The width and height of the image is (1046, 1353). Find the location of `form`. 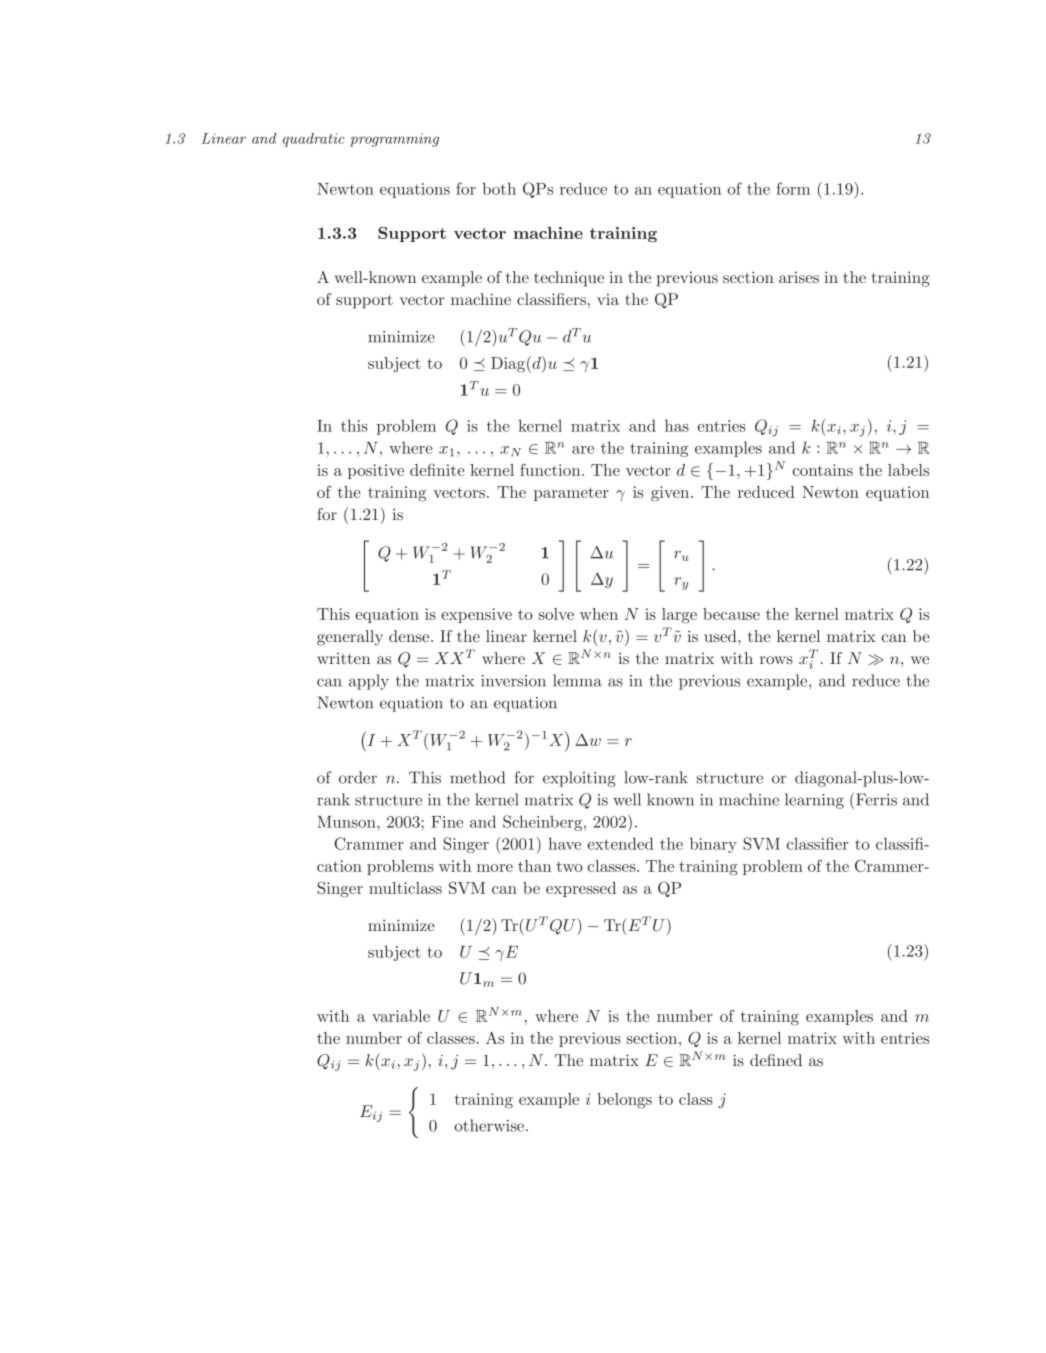

form is located at coordinates (793, 188).
